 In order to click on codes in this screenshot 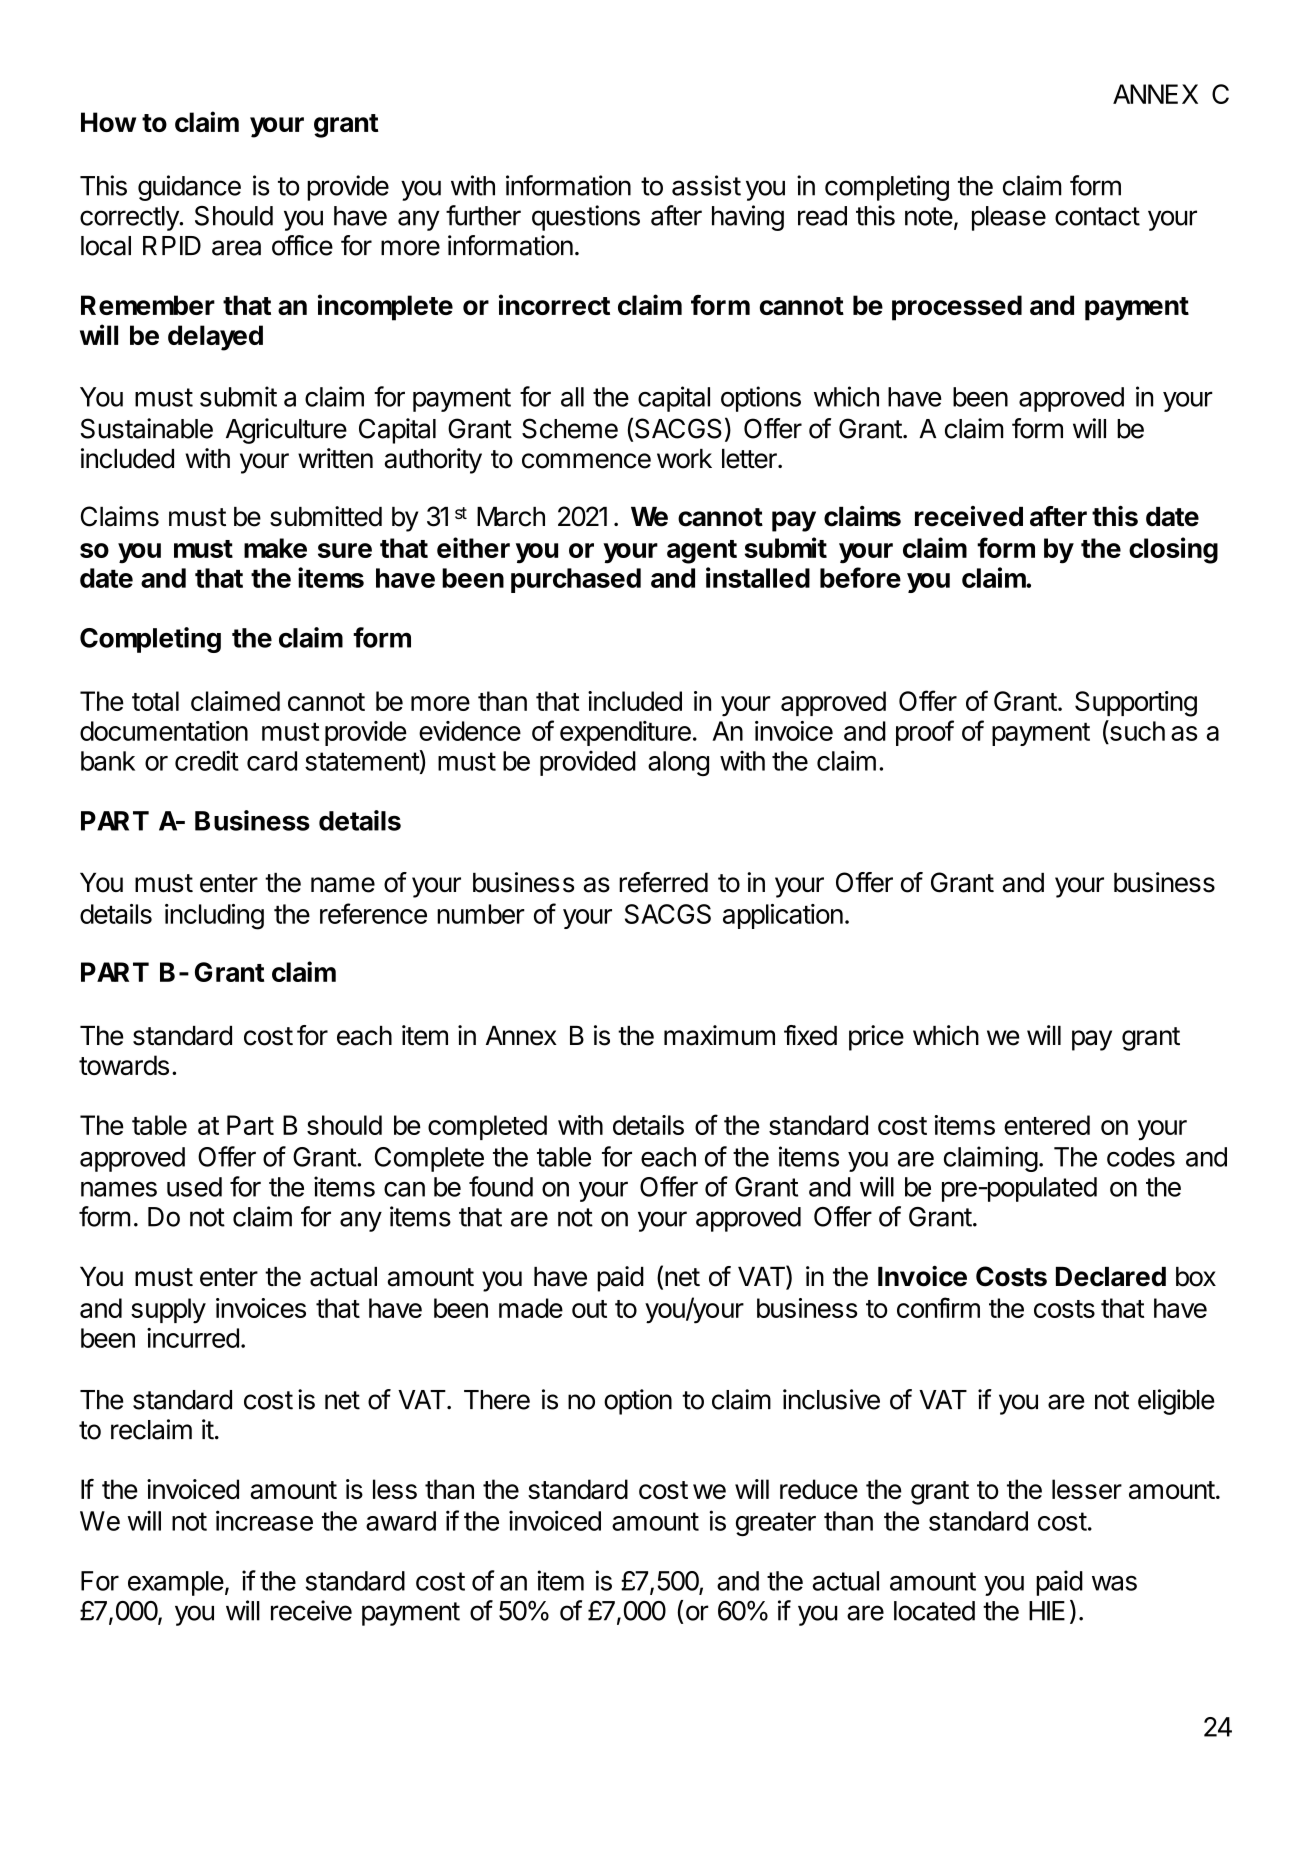, I will do `click(1141, 1157)`.
